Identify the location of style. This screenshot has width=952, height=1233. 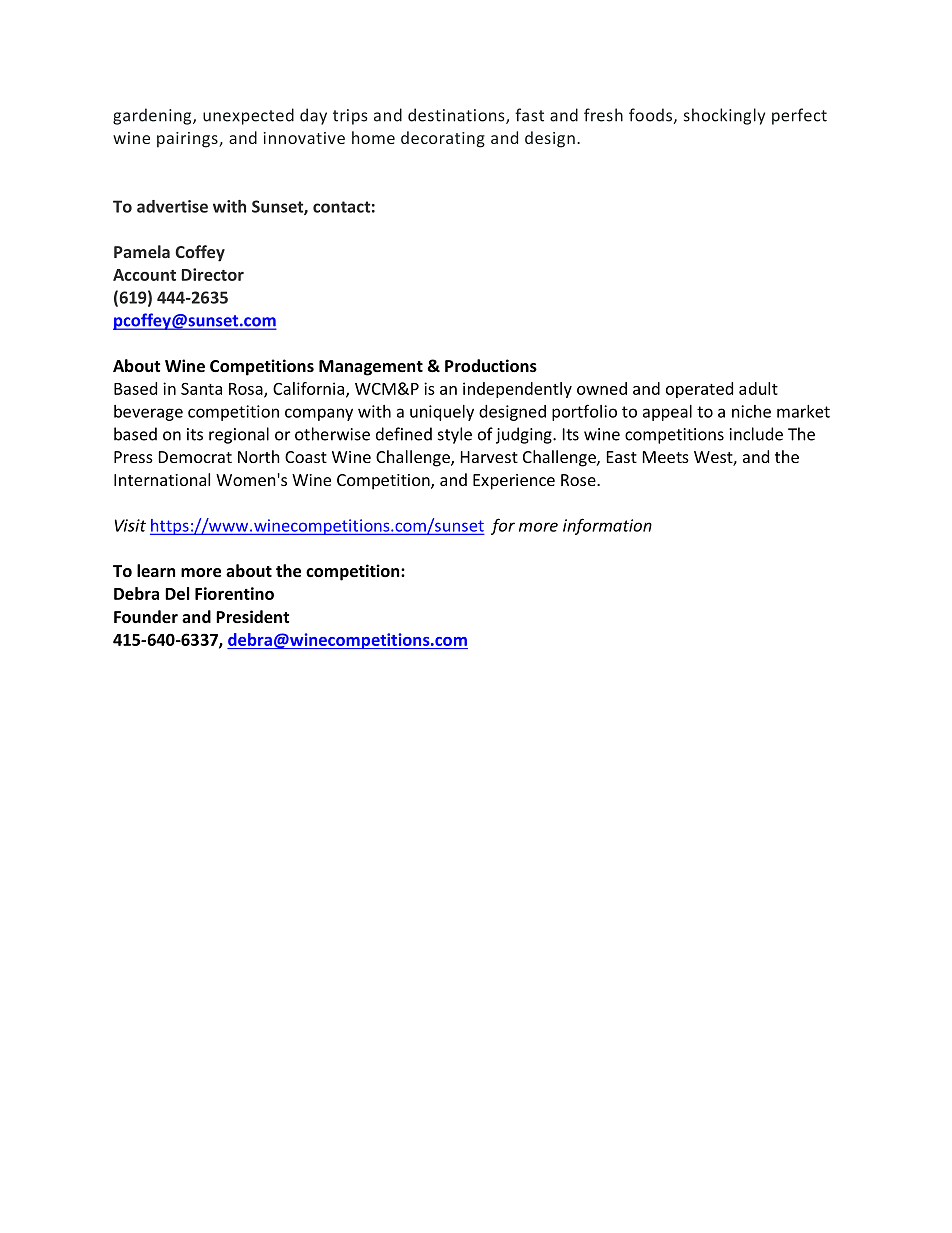
(455, 435).
